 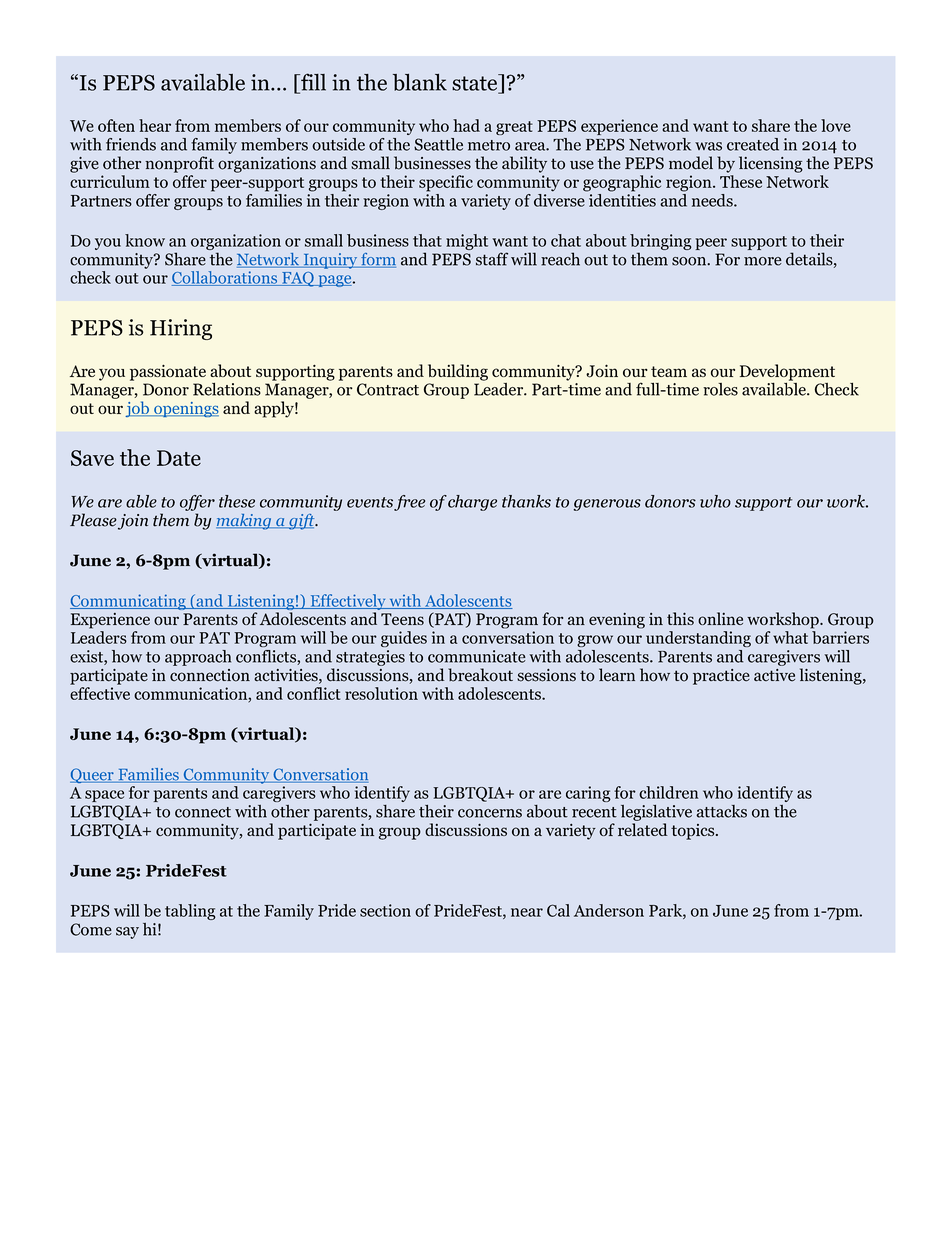 I want to click on passionate, so click(x=168, y=373).
